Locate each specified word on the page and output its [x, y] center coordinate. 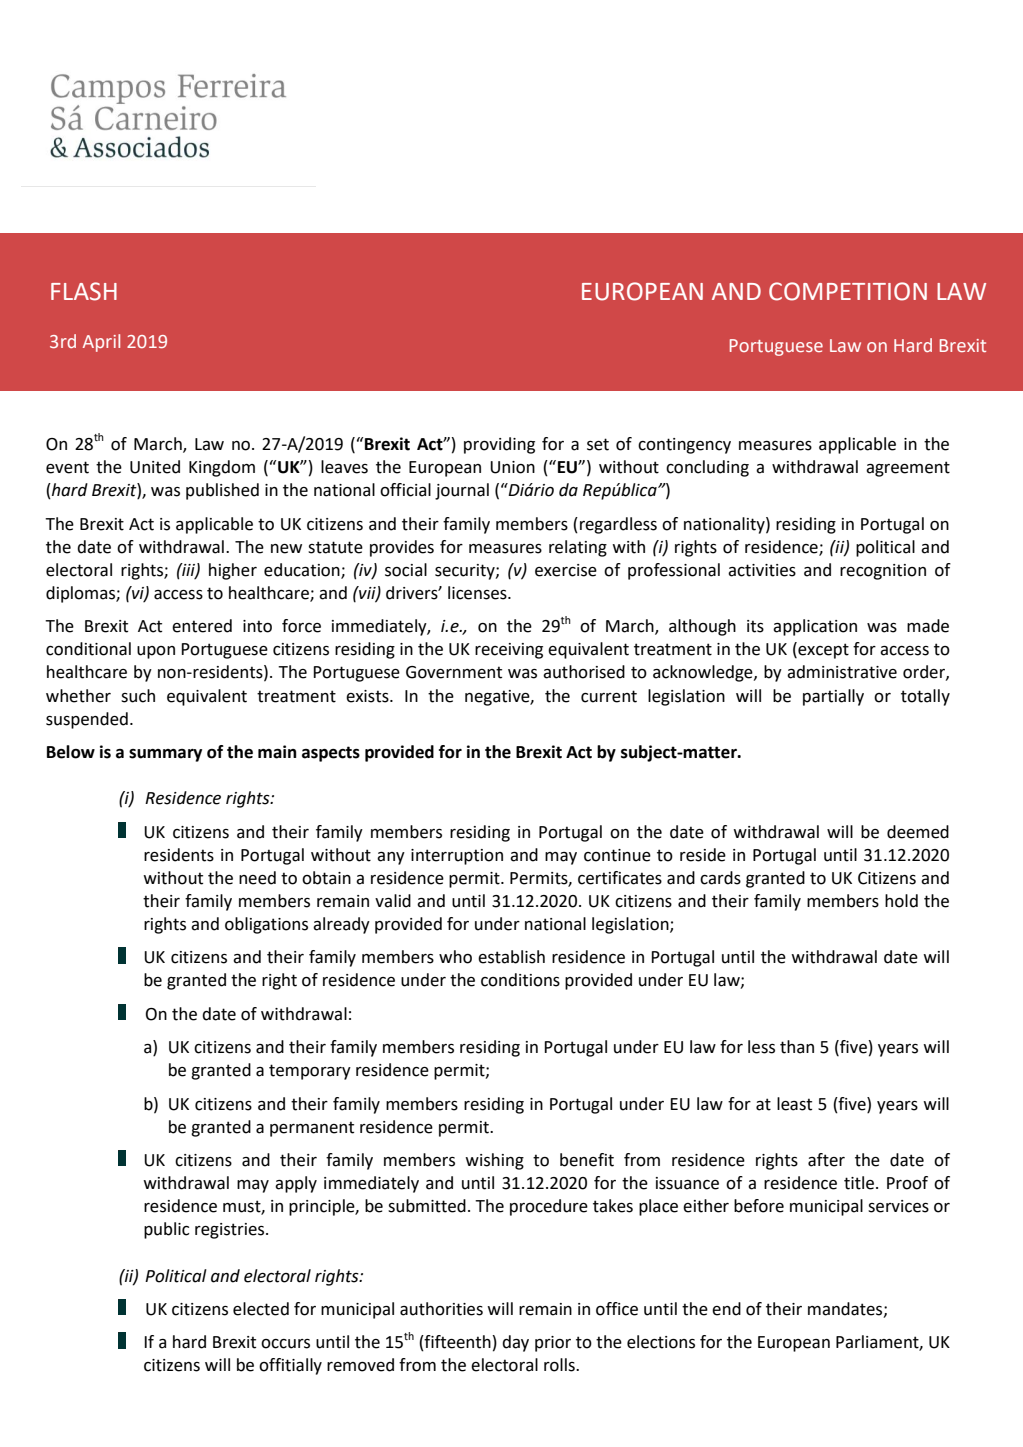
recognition [883, 572]
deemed [918, 832]
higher [233, 571]
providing [499, 445]
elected [261, 1309]
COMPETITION [848, 291]
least [794, 1104]
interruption [457, 857]
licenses [478, 593]
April [101, 343]
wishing [494, 1161]
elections [661, 1342]
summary [165, 755]
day [515, 1343]
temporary [310, 1072]
